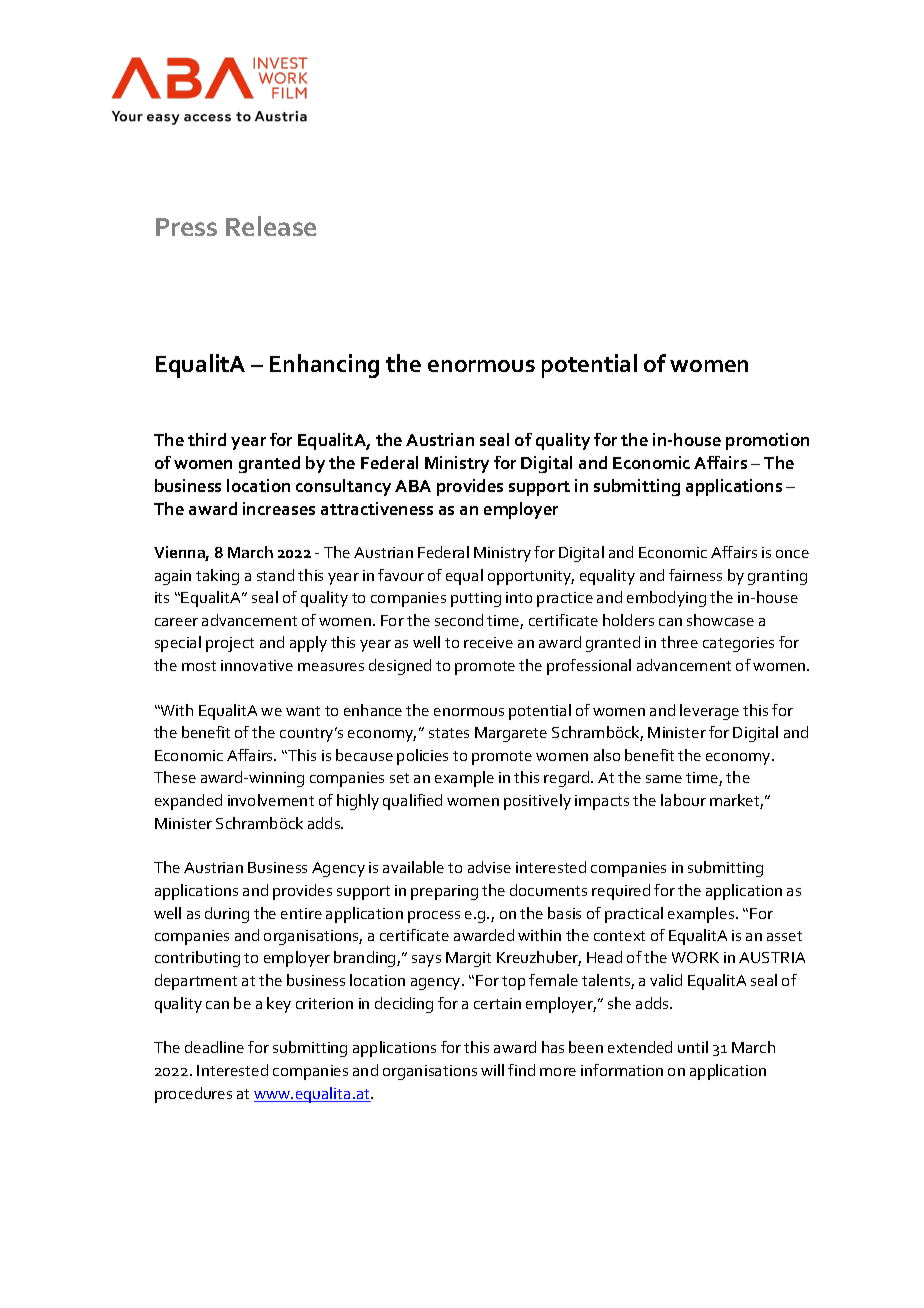 Image resolution: width=924 pixels, height=1308 pixels. Describe the element at coordinates (709, 712) in the screenshot. I see `leverage` at that location.
